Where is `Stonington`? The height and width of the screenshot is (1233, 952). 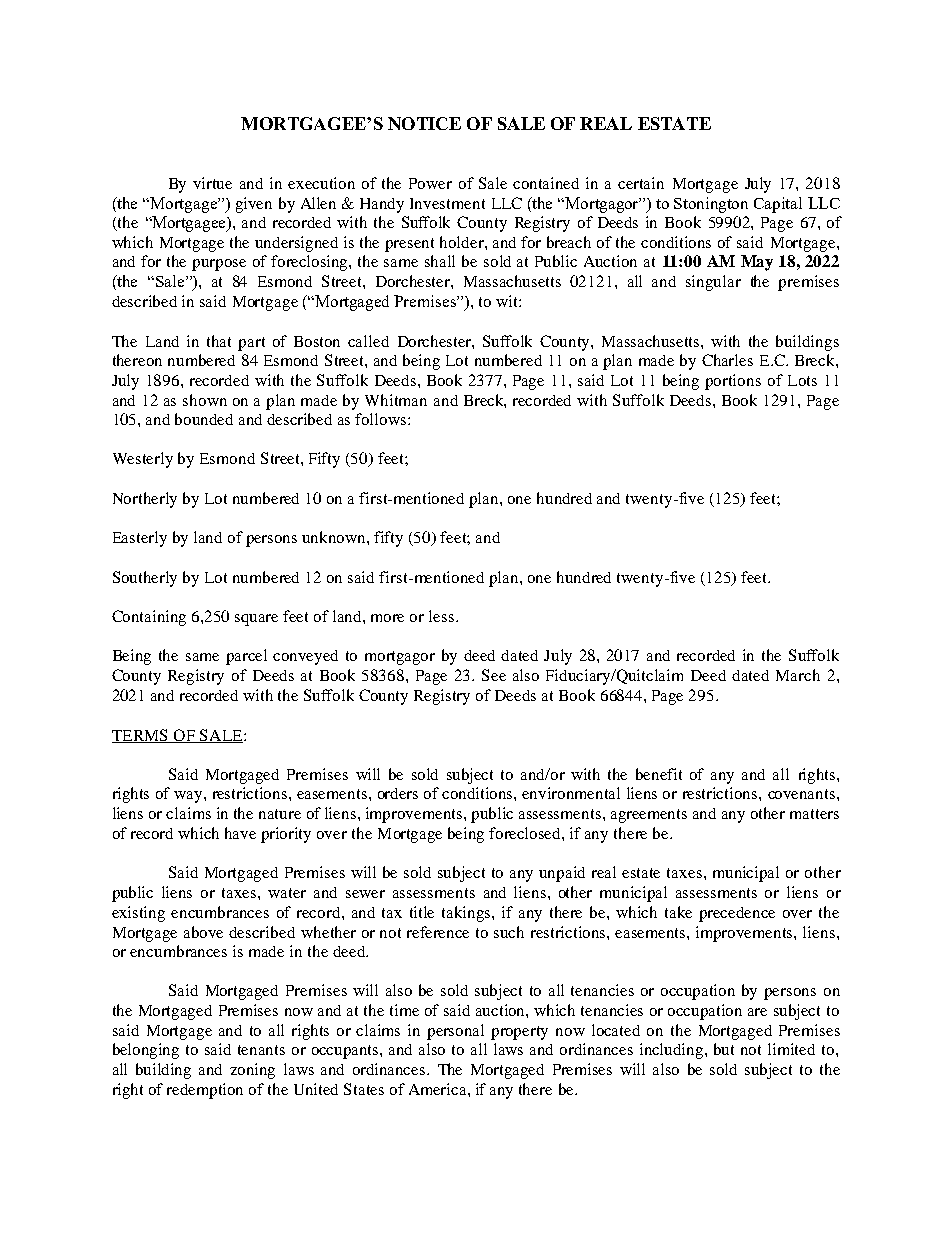
Stonington is located at coordinates (711, 205).
